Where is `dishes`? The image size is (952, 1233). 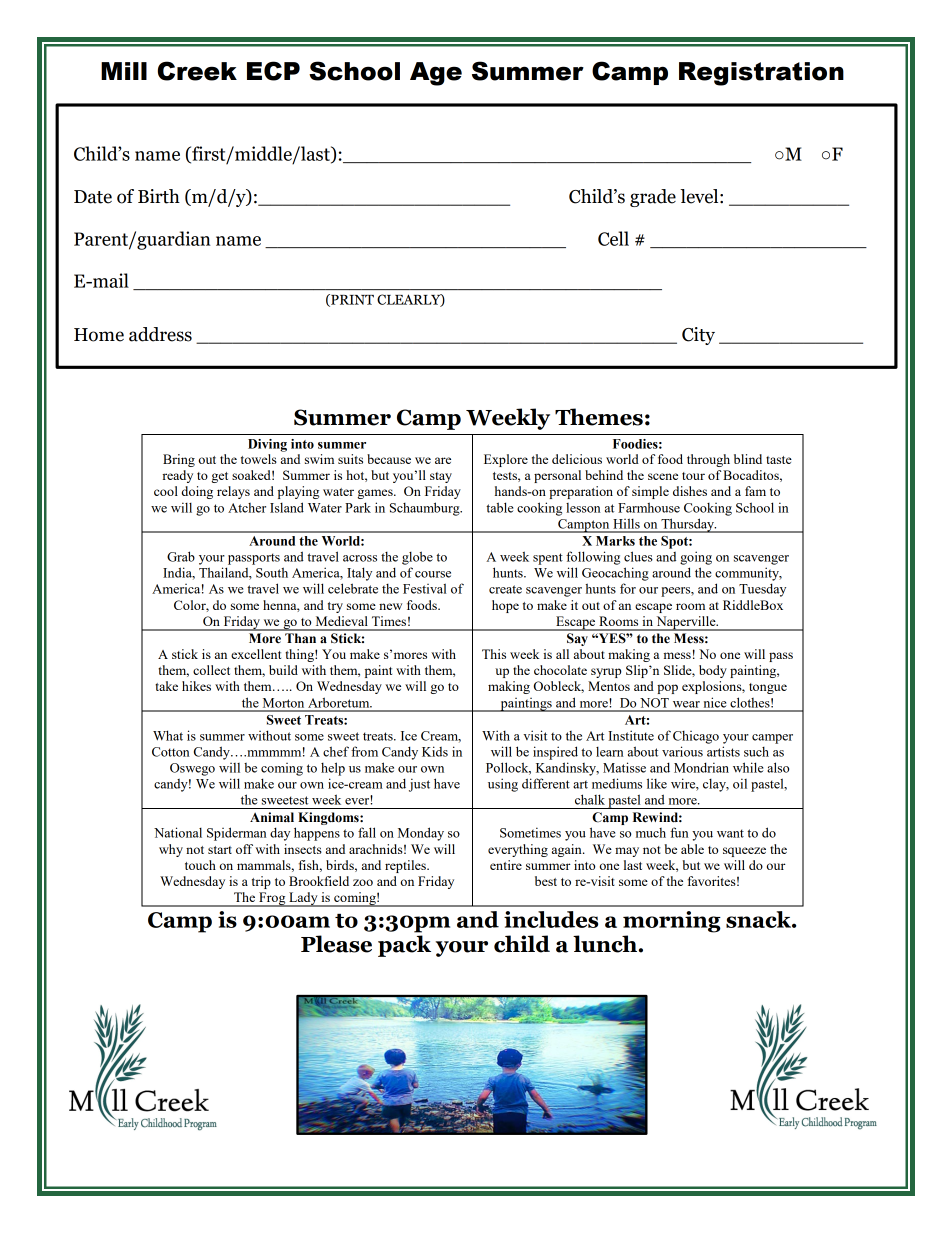 dishes is located at coordinates (690, 491).
